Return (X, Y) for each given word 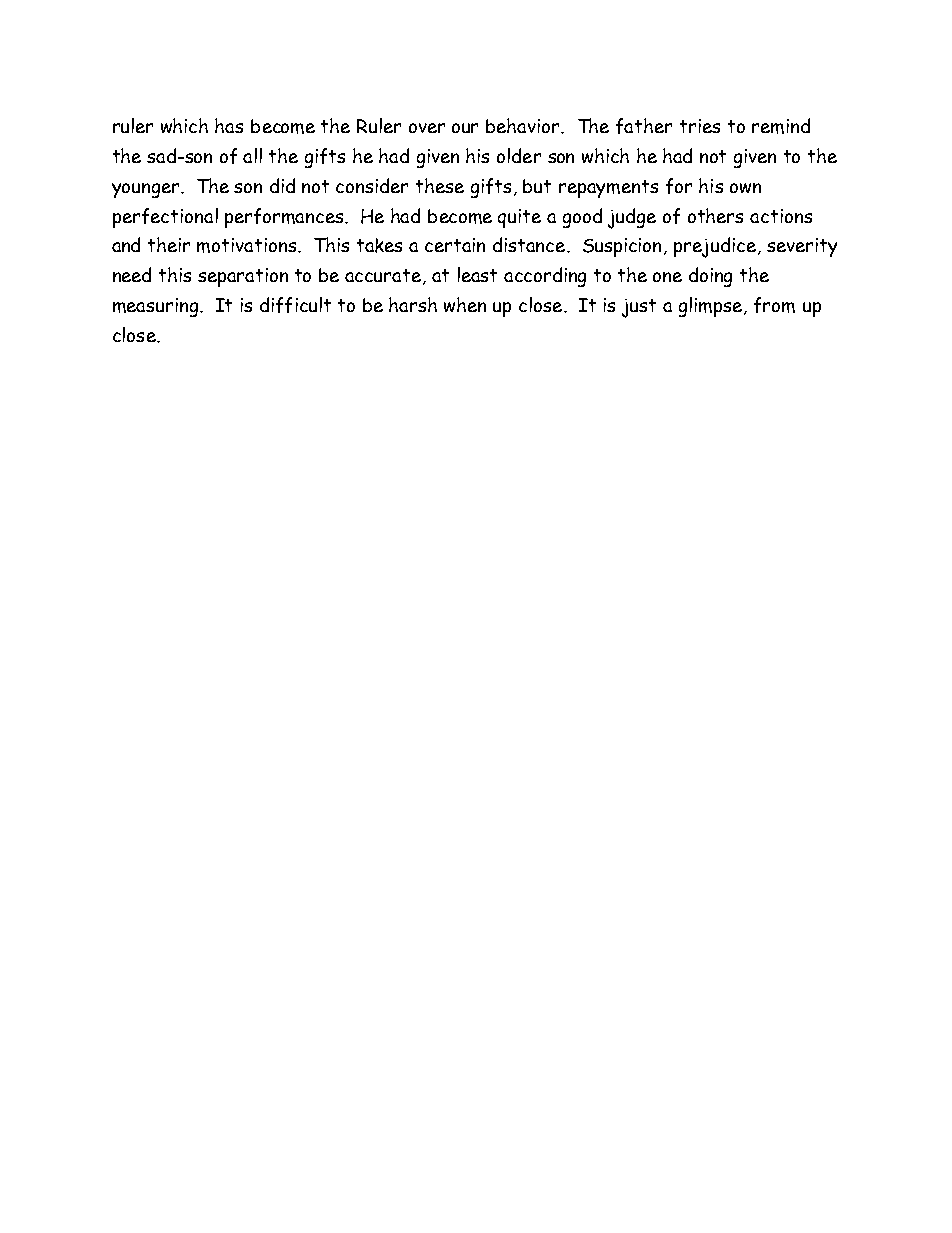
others (715, 215)
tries (700, 126)
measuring (157, 307)
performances (285, 218)
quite (519, 218)
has (229, 125)
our (465, 128)
